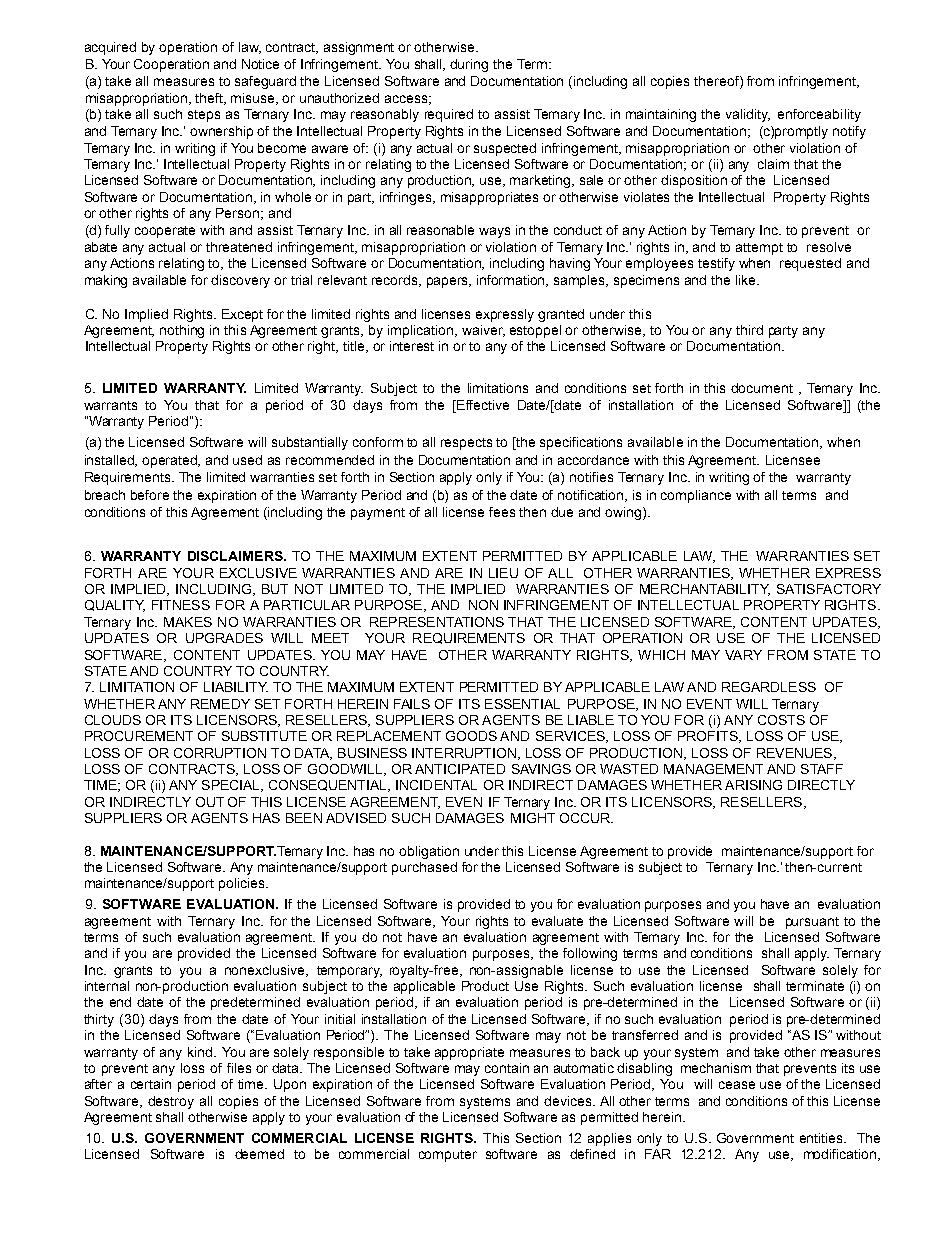 The height and width of the document is (1233, 952). Describe the element at coordinates (437, 622) in the document. I see `REPRESENTATIONS` at that location.
